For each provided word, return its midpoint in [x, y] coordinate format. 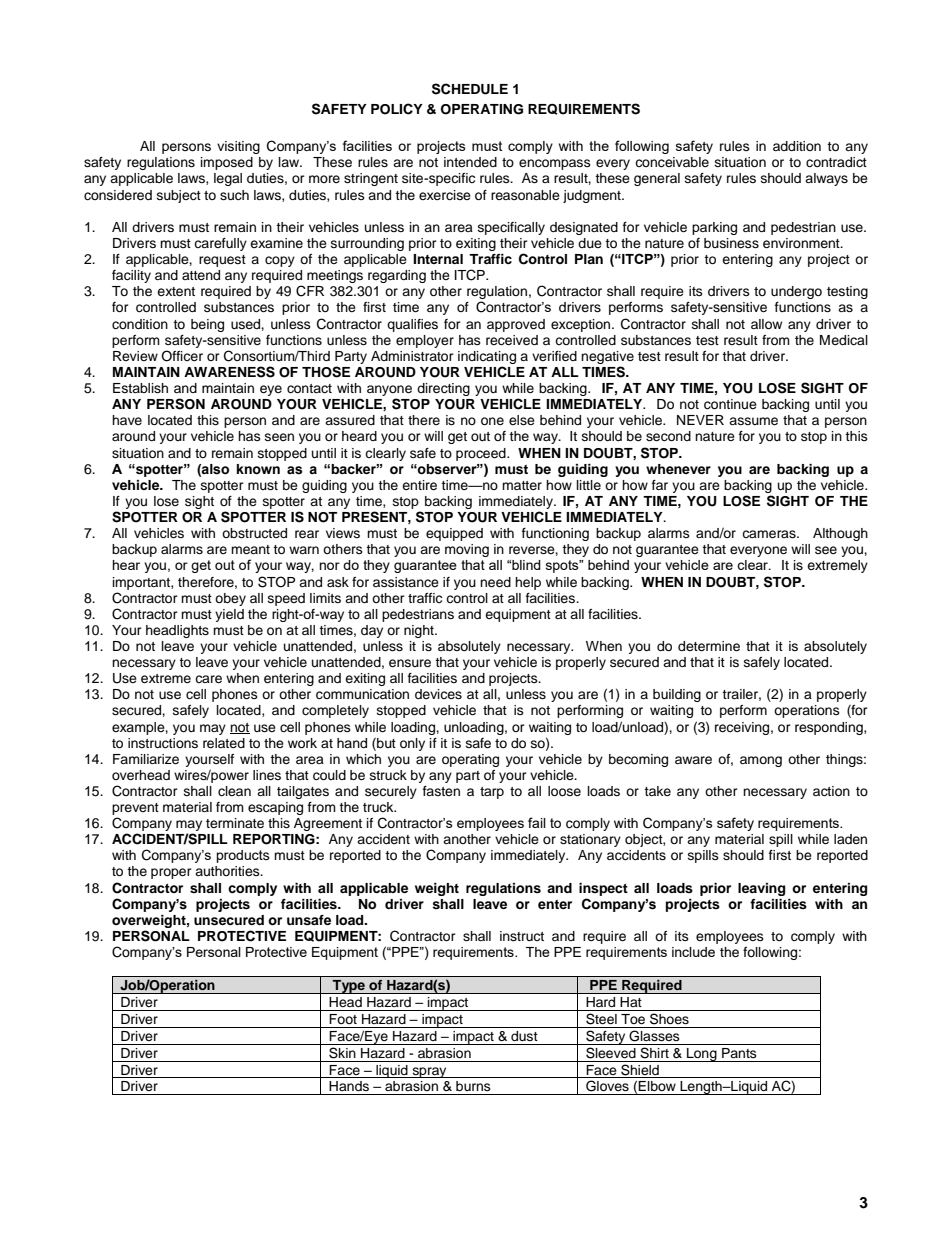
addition [797, 146]
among [761, 761]
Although [840, 534]
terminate [235, 823]
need [495, 582]
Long [702, 1055]
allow [766, 324]
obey [230, 599]
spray [429, 1072]
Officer [182, 356]
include [693, 952]
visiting [238, 147]
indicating [487, 357]
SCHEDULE [470, 89]
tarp [492, 793]
